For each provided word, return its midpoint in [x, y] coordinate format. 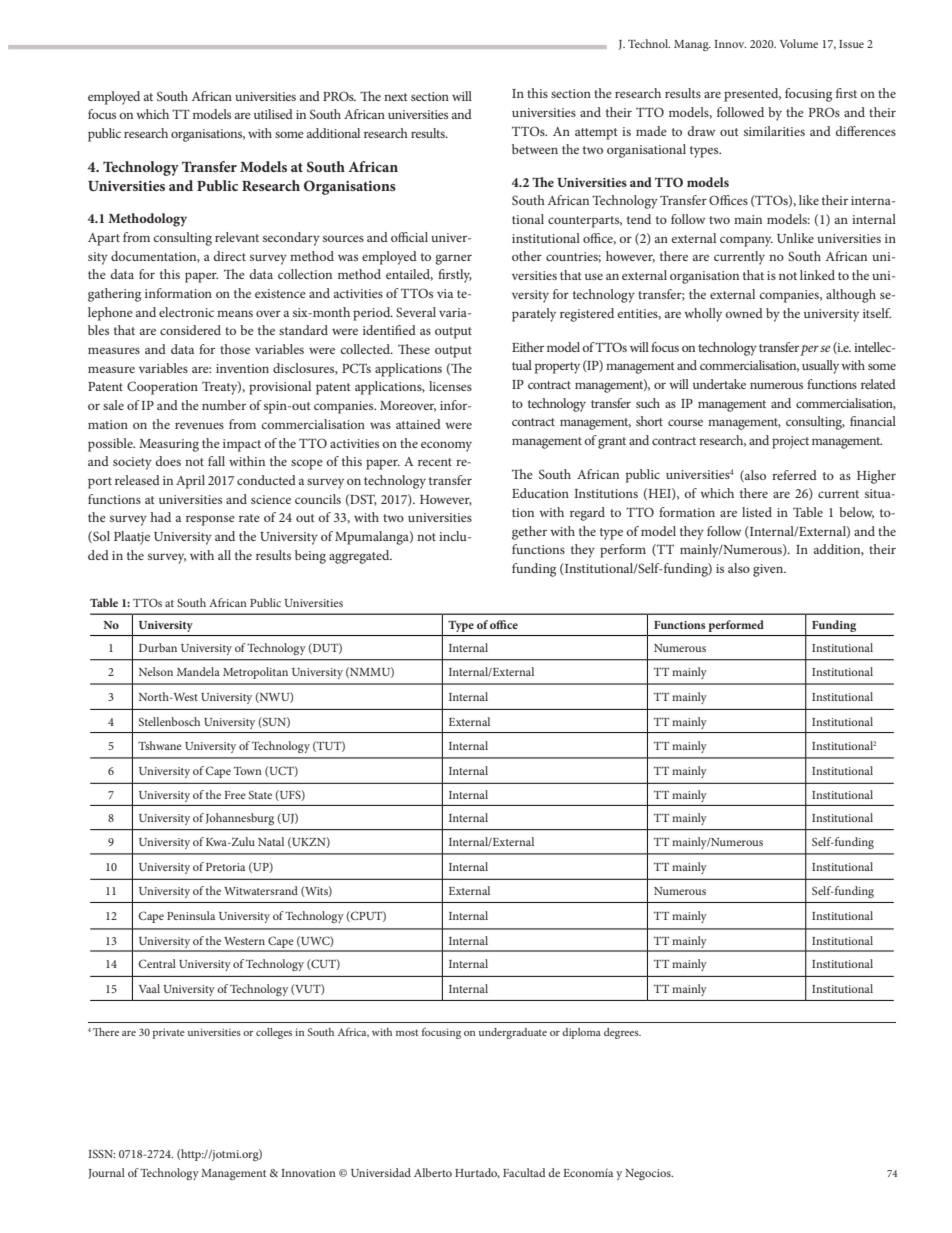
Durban [158, 647]
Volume [799, 43]
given [769, 570]
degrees [622, 1033]
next [396, 97]
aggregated [360, 557]
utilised [273, 114]
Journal [106, 1173]
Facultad [524, 1172]
